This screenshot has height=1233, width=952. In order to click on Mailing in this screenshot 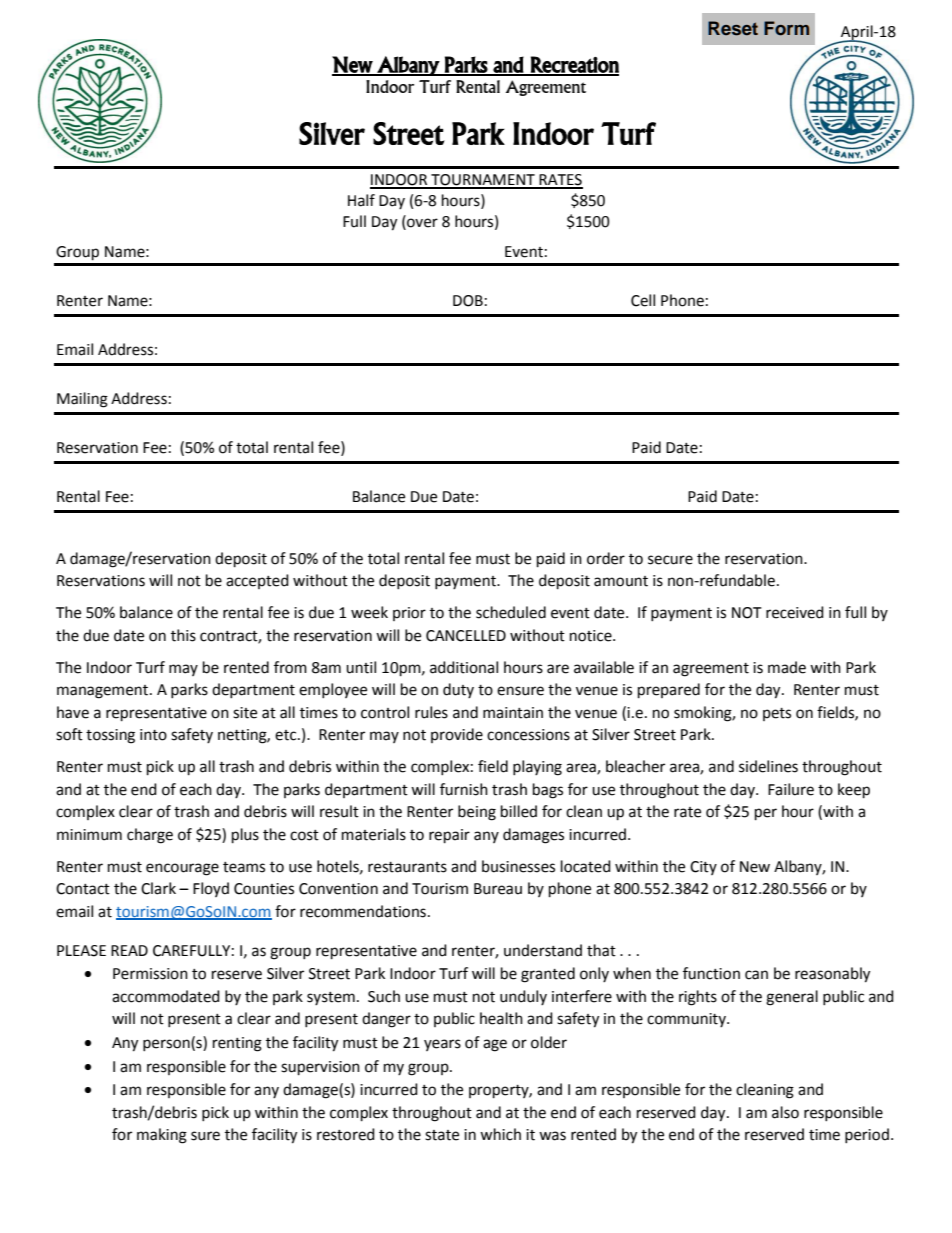, I will do `click(82, 400)`.
